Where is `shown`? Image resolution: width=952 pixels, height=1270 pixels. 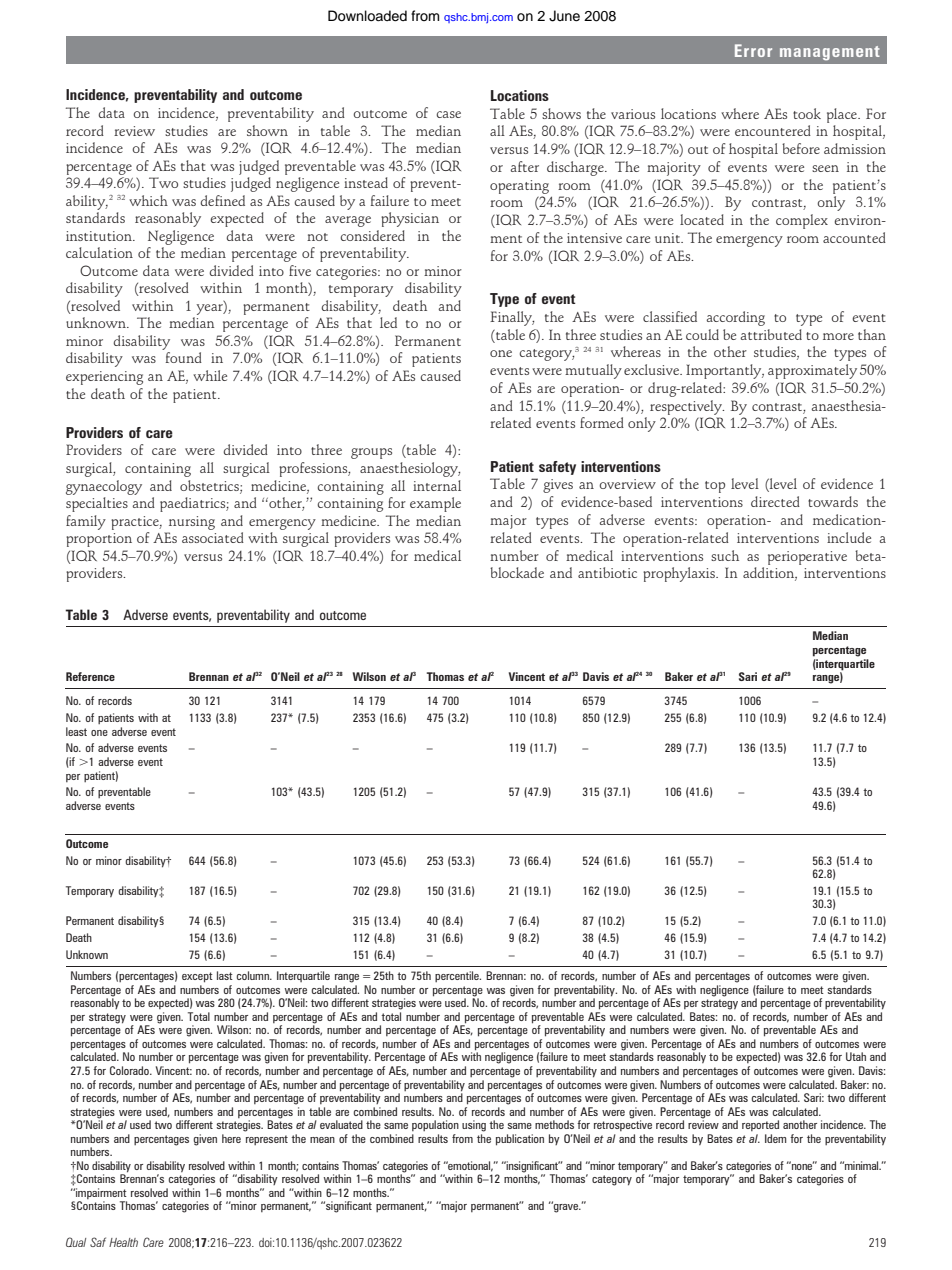 shown is located at coordinates (267, 130).
